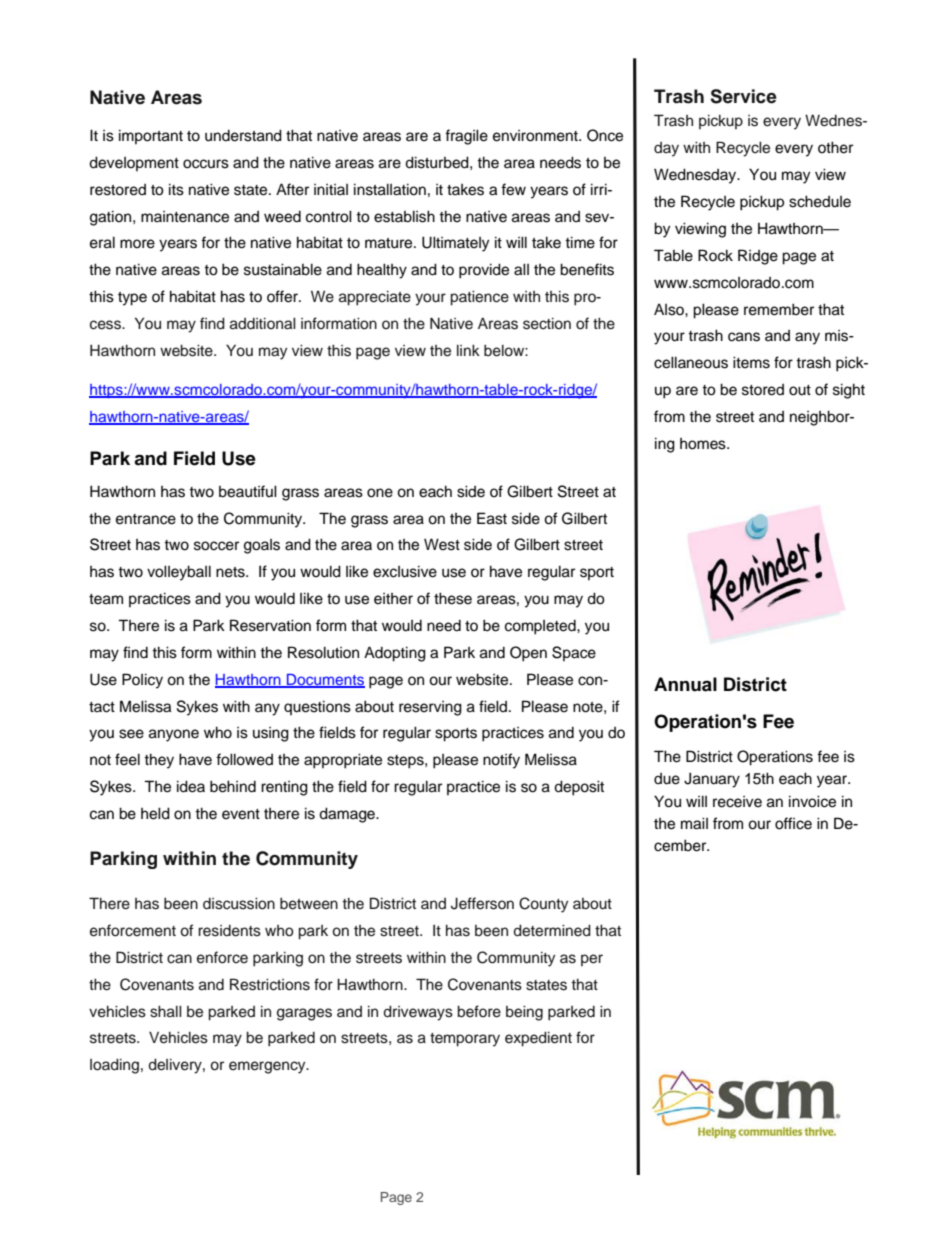 This screenshot has width=952, height=1233. What do you see at coordinates (465, 1040) in the screenshot?
I see `temporary` at bounding box center [465, 1040].
